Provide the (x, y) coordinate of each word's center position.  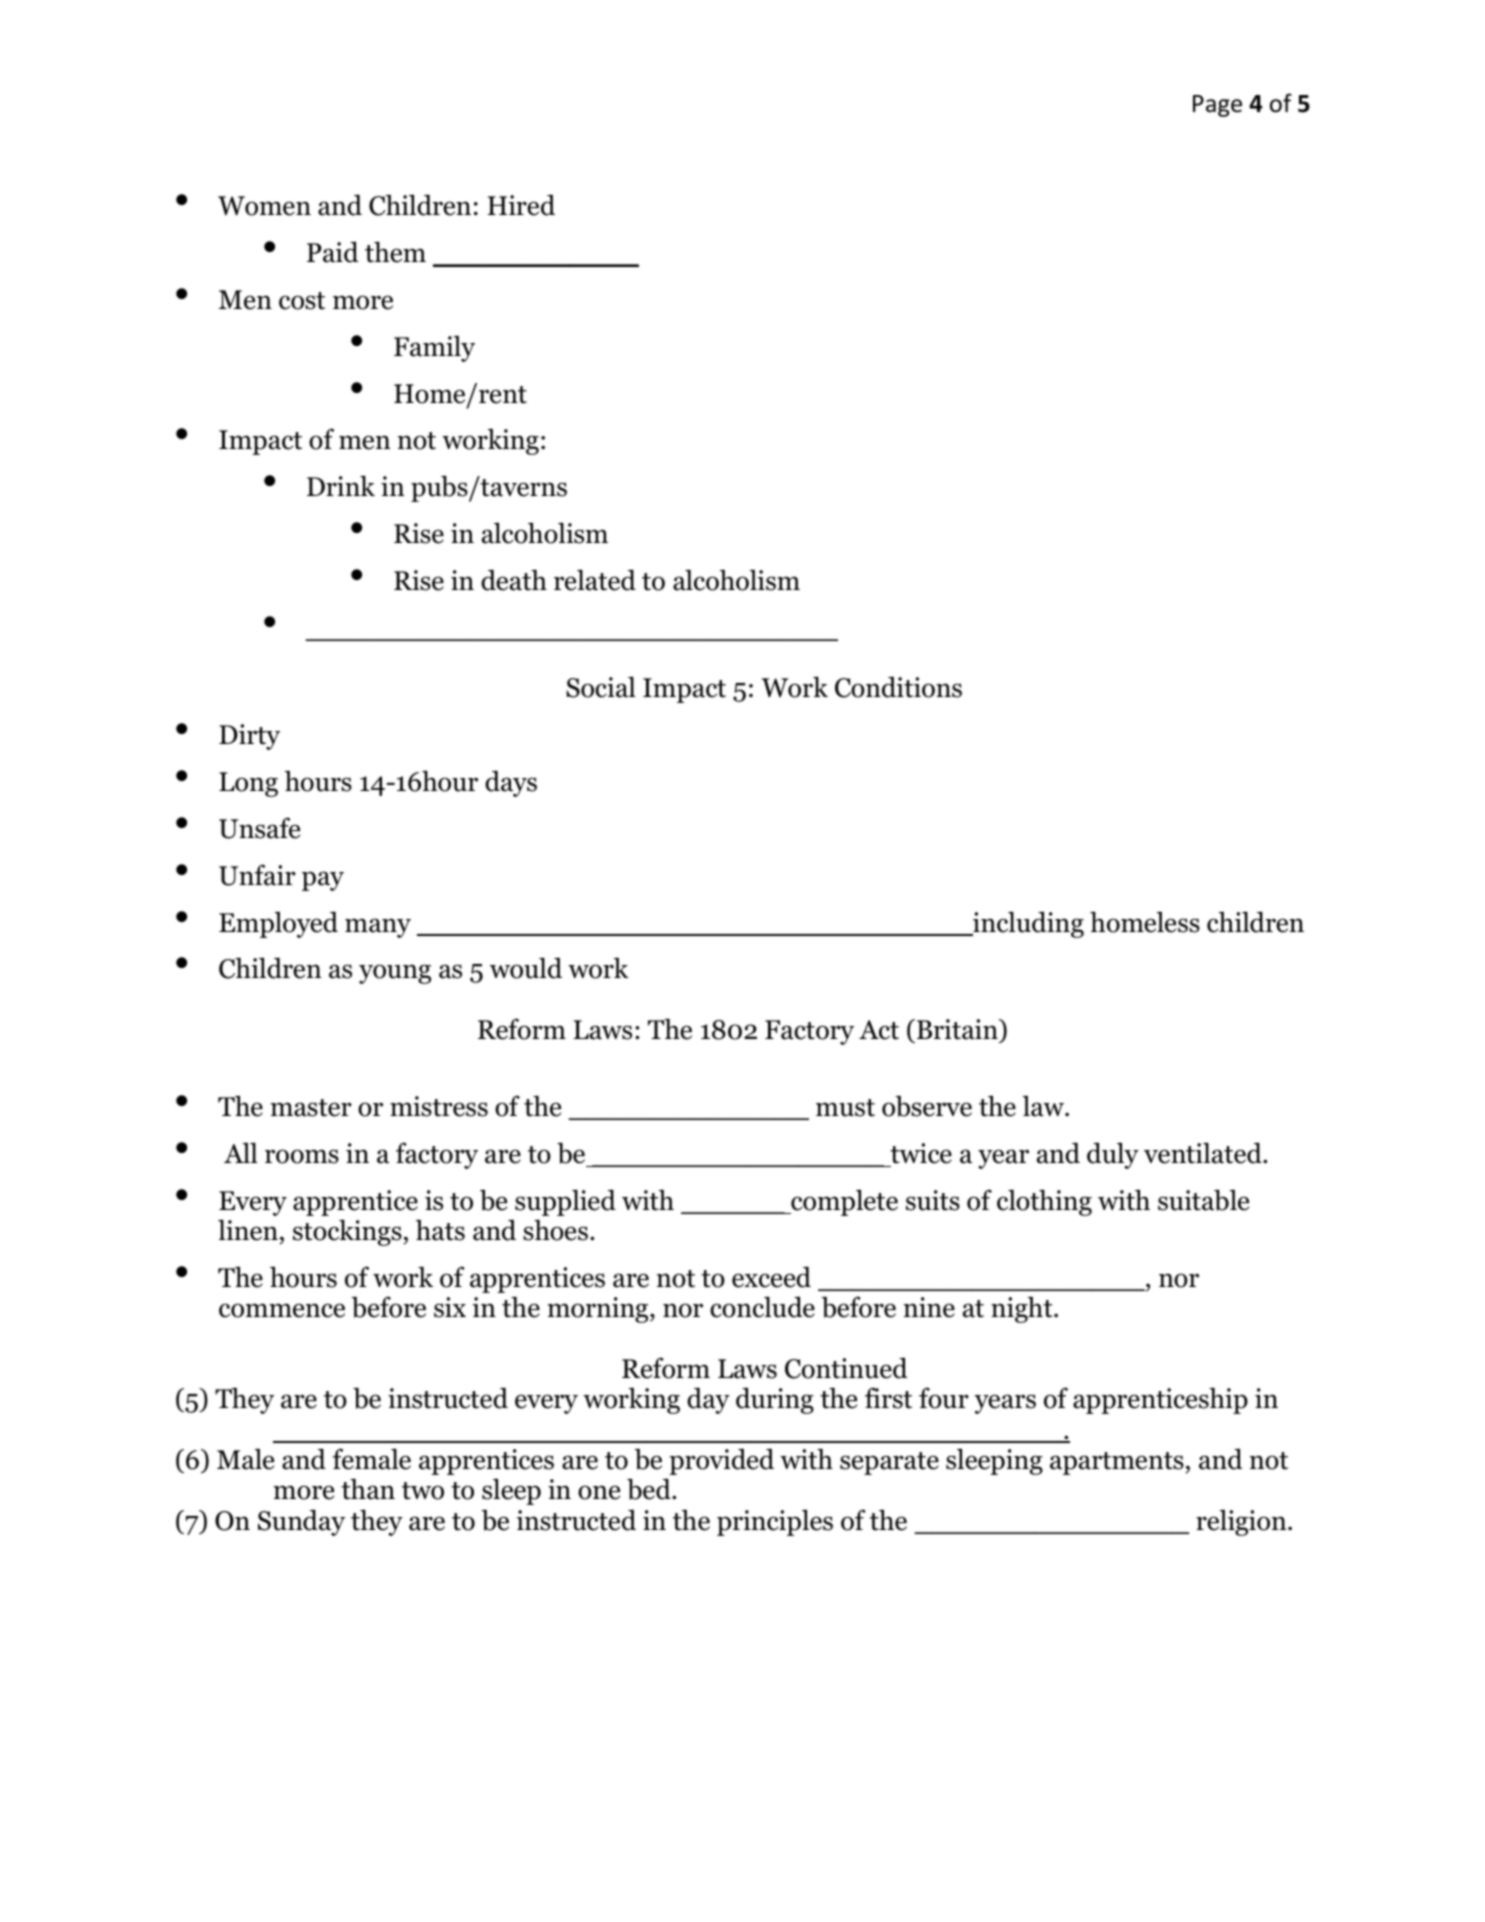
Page (1217, 106)
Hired (521, 205)
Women (264, 206)
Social (601, 687)
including (1027, 924)
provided (721, 1462)
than (368, 1489)
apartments (1117, 1463)
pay (323, 881)
